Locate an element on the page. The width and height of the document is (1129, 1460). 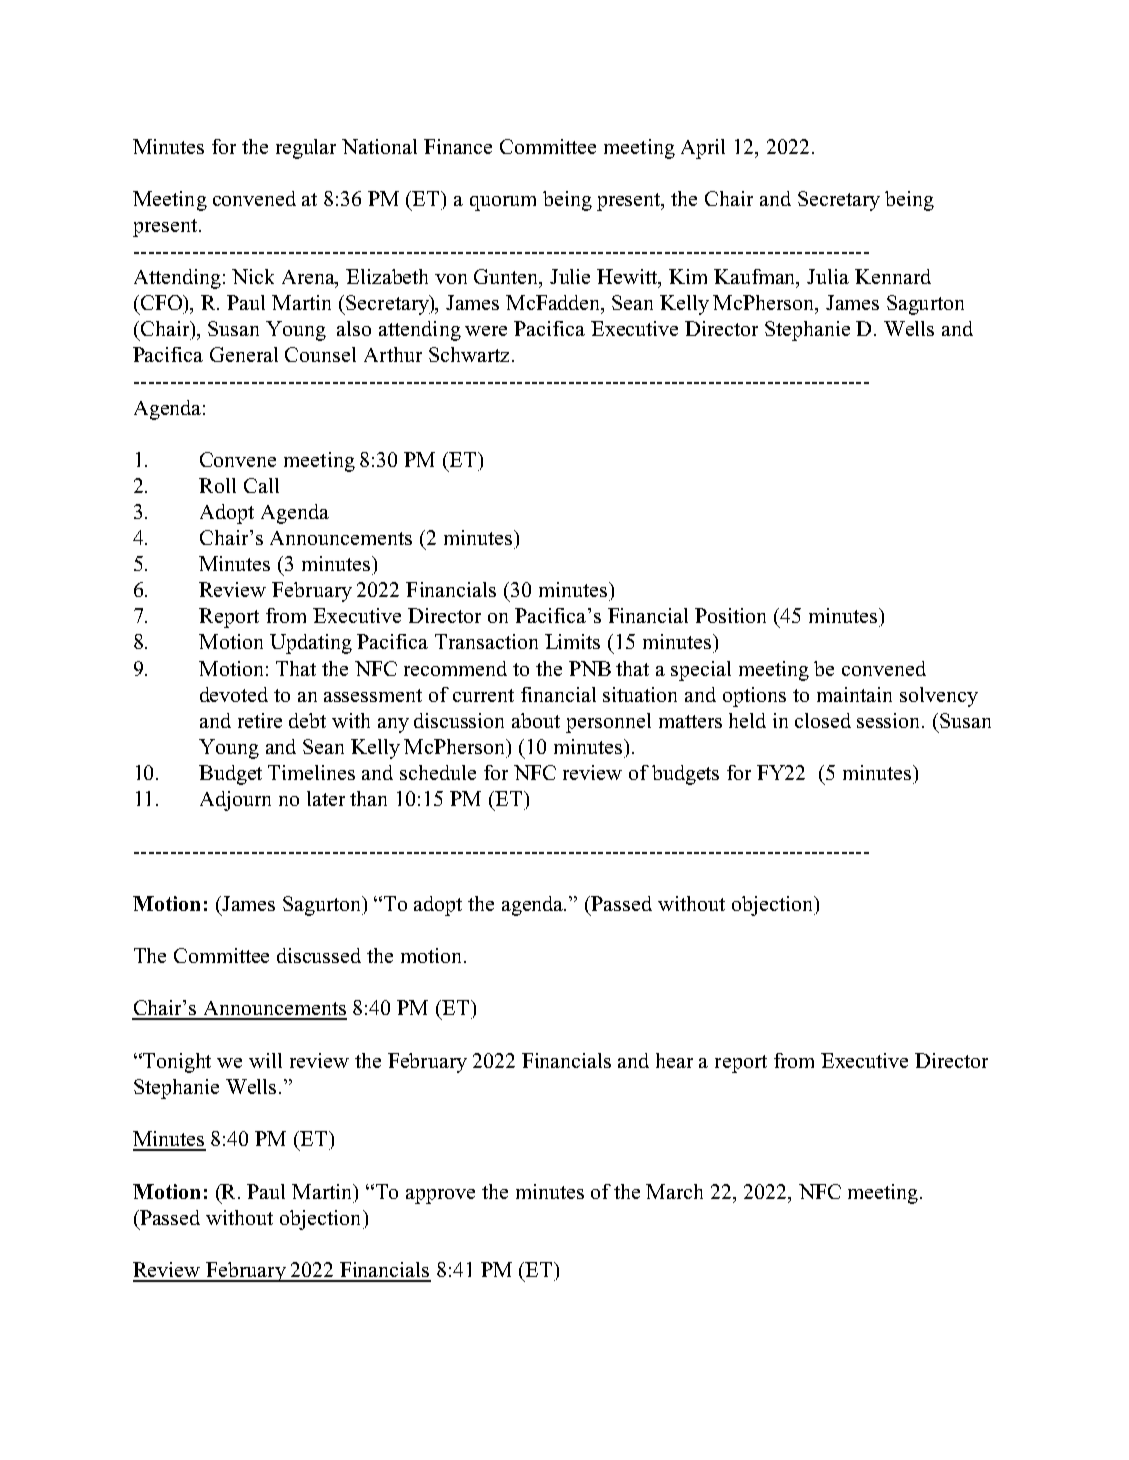
devoted is located at coordinates (234, 694).
